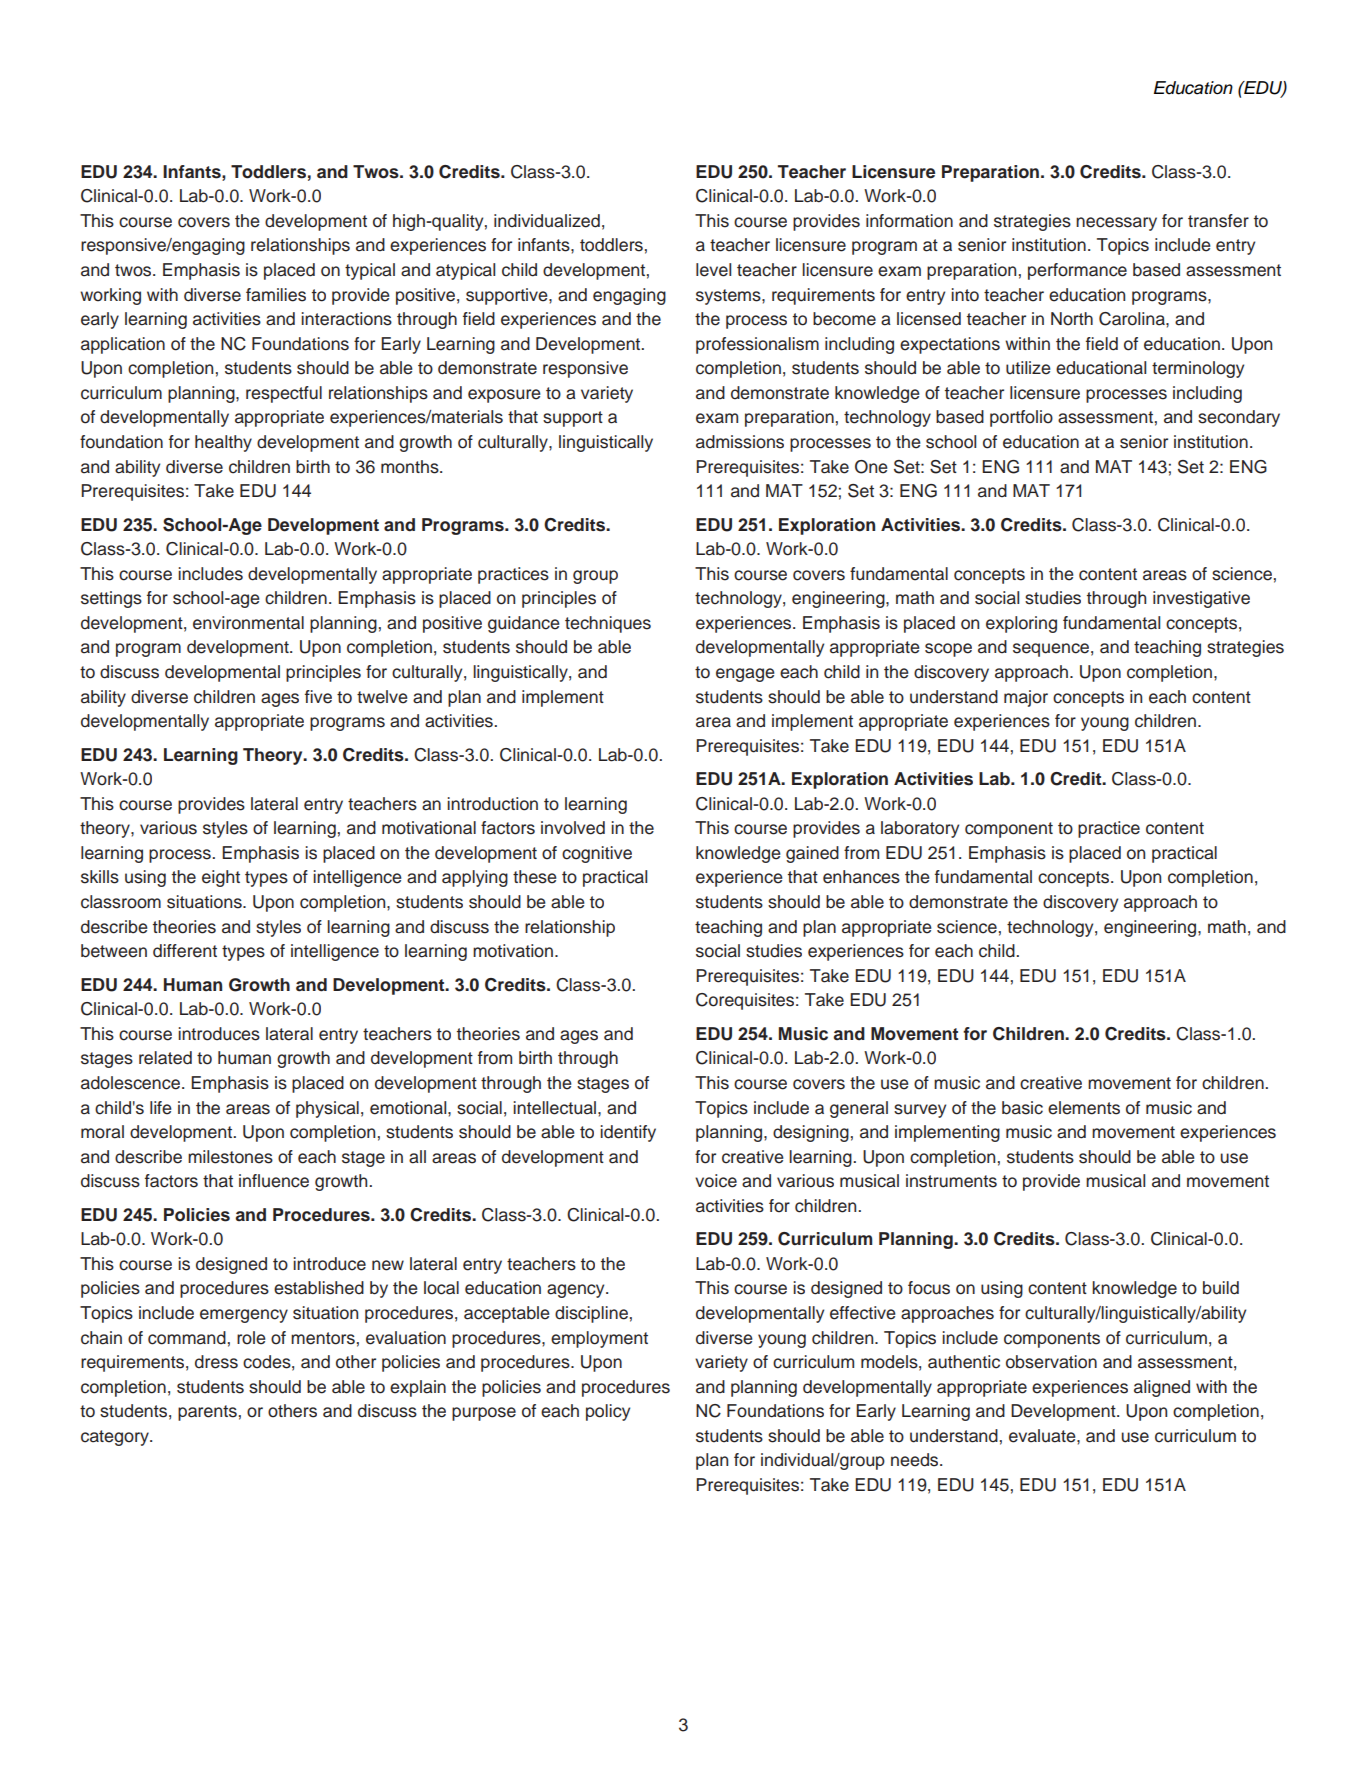 This screenshot has width=1367, height=1769. I want to click on cognitive, so click(597, 854).
